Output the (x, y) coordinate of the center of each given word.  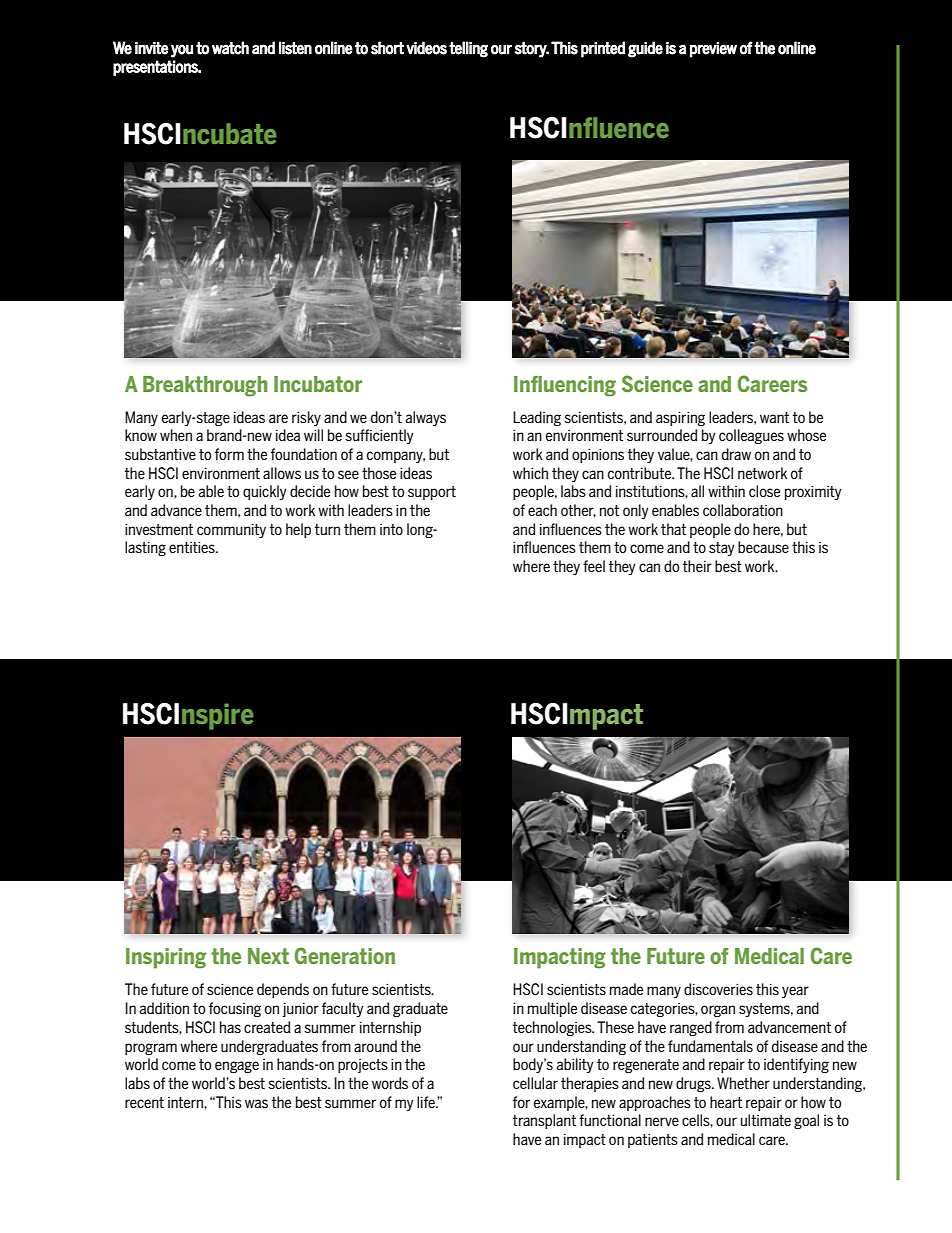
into (391, 529)
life (427, 1102)
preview (713, 50)
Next (268, 956)
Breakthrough (205, 386)
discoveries (718, 989)
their (697, 566)
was (256, 1103)
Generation (344, 955)
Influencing (565, 386)
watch (230, 48)
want (774, 417)
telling (468, 49)
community (231, 531)
